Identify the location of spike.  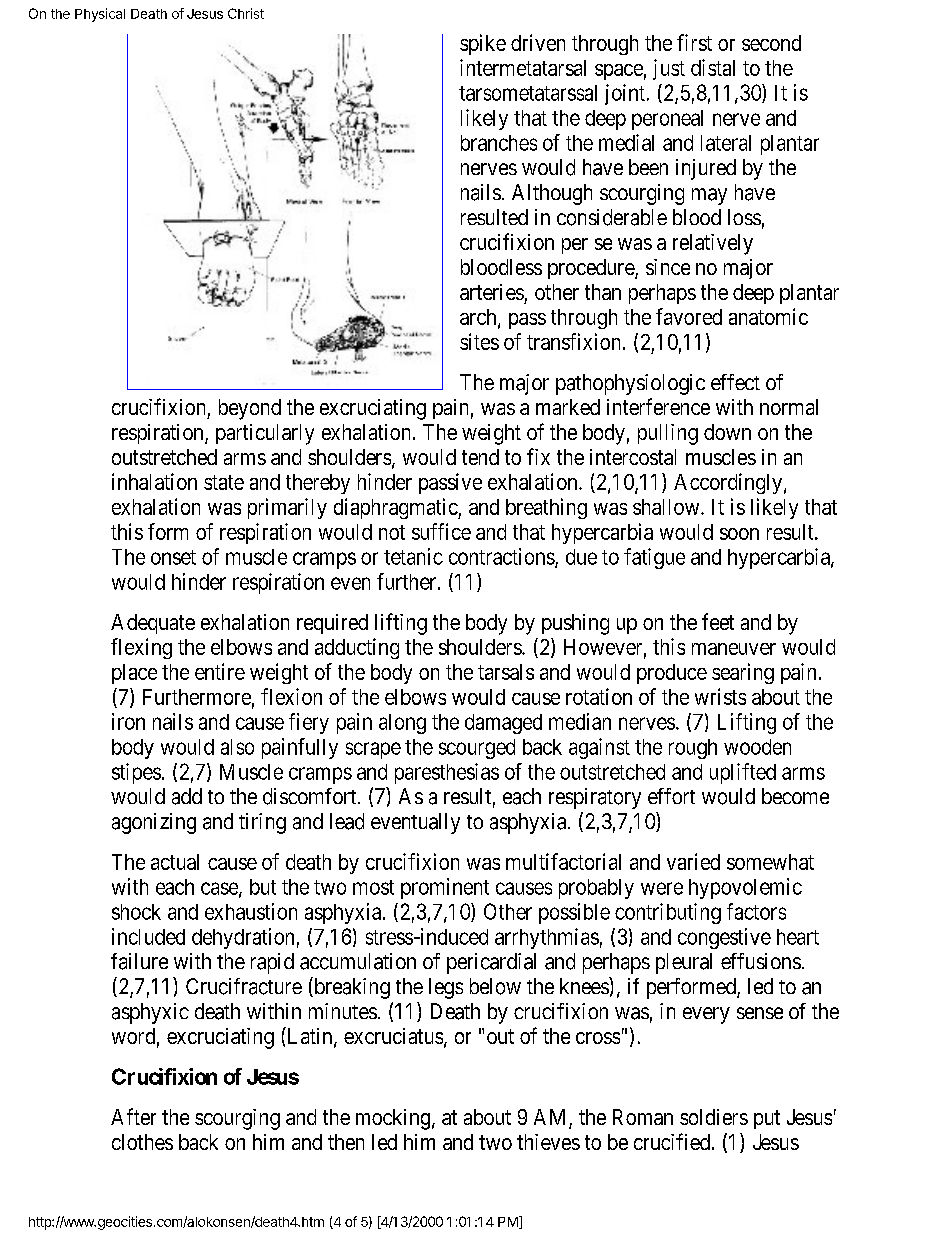
(483, 44).
